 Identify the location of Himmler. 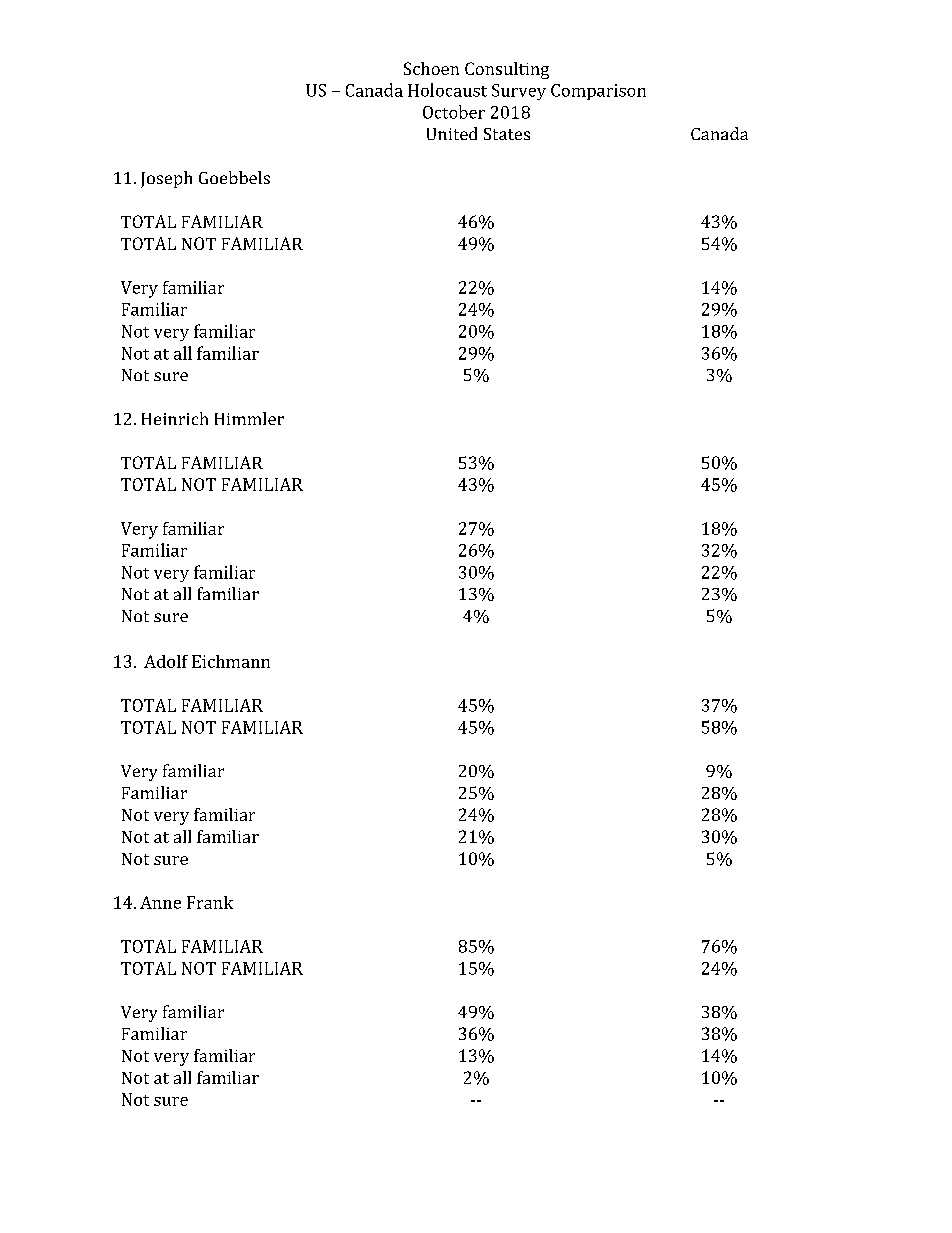
(249, 418).
